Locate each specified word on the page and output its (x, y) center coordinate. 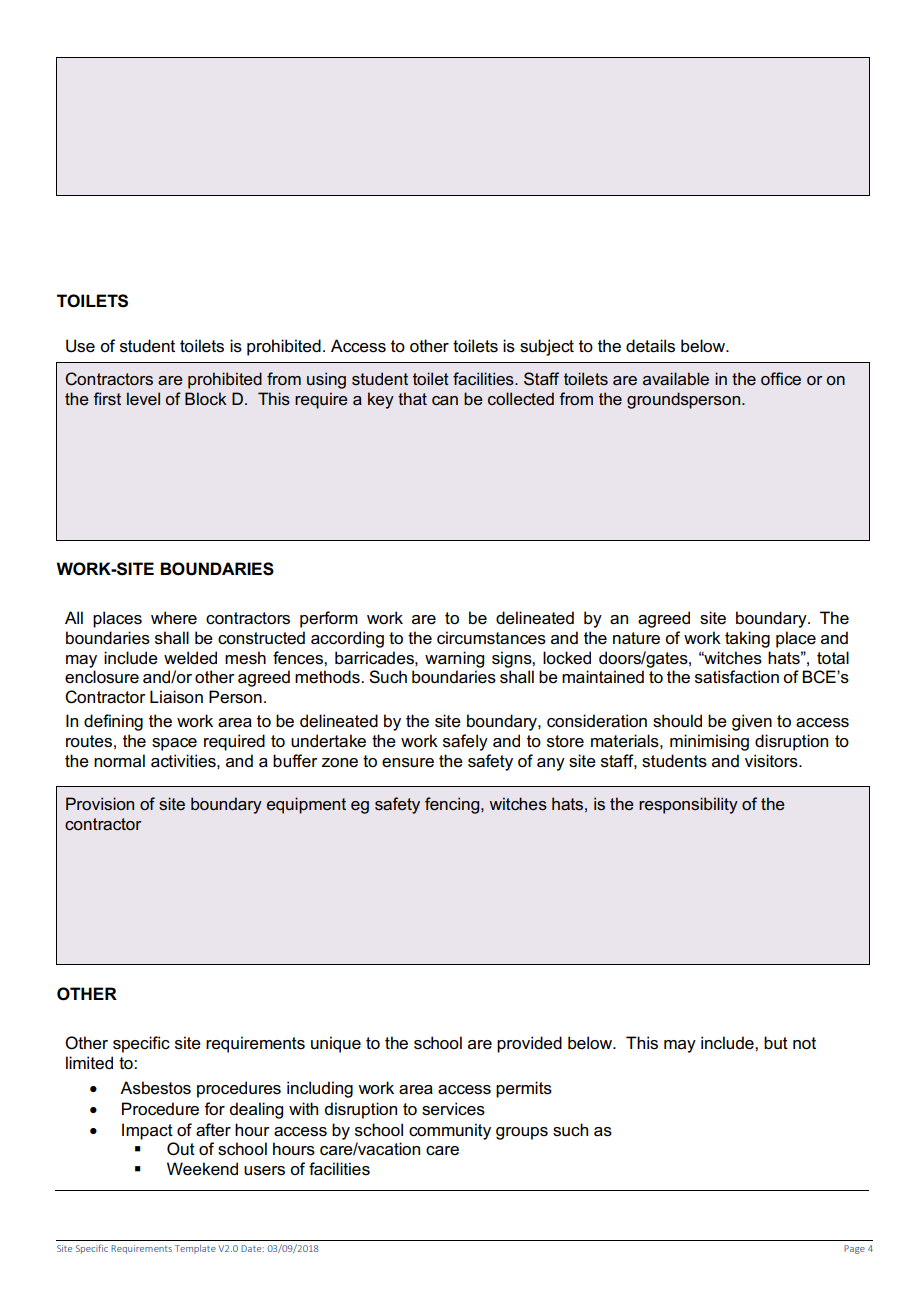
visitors (772, 761)
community (450, 1131)
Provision (100, 803)
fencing (453, 805)
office (781, 378)
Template (195, 1249)
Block (206, 398)
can (445, 400)
